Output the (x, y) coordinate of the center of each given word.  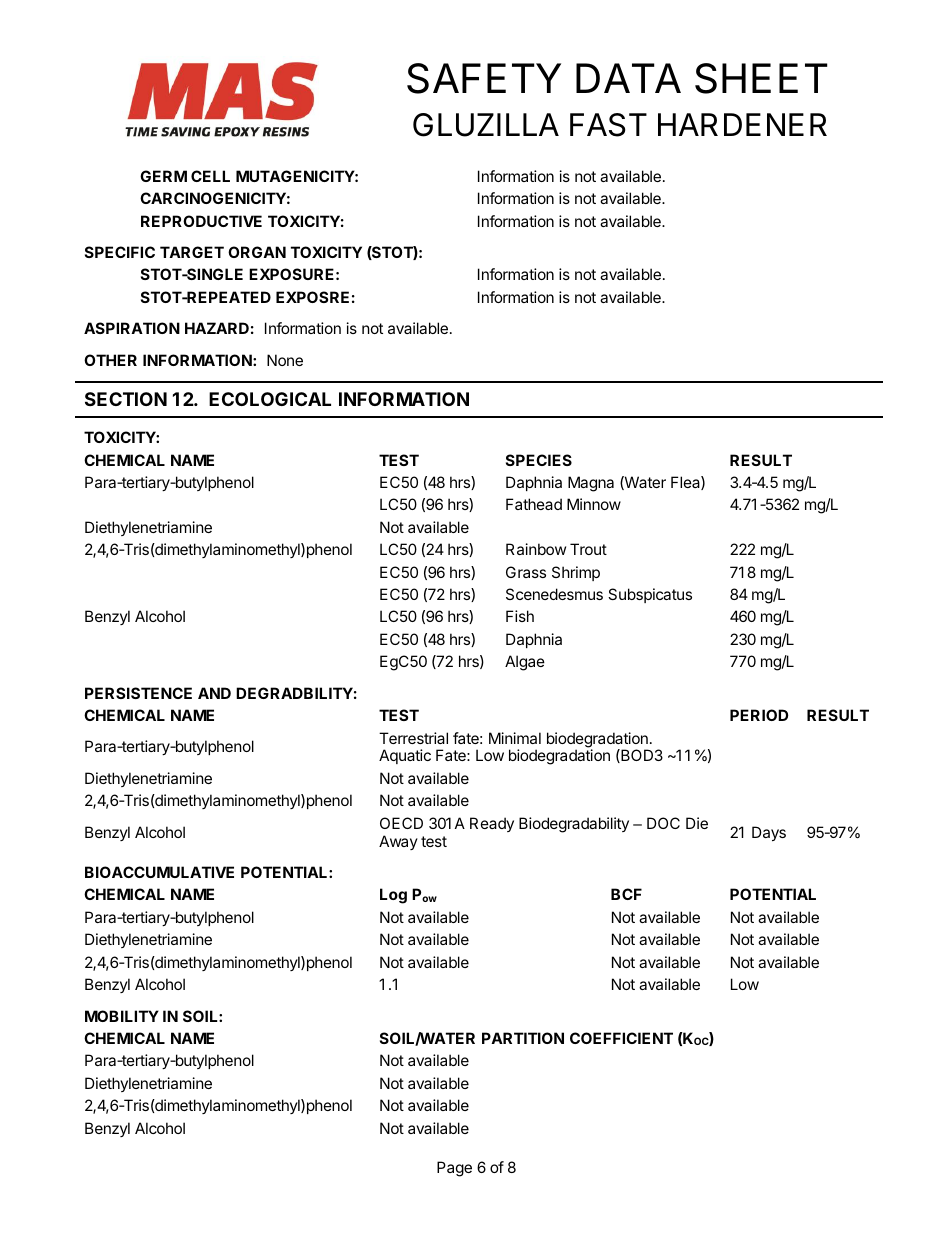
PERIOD (759, 715)
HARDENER (742, 124)
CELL (210, 176)
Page (454, 1169)
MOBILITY (122, 1016)
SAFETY (484, 78)
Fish (520, 616)
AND (214, 693)
